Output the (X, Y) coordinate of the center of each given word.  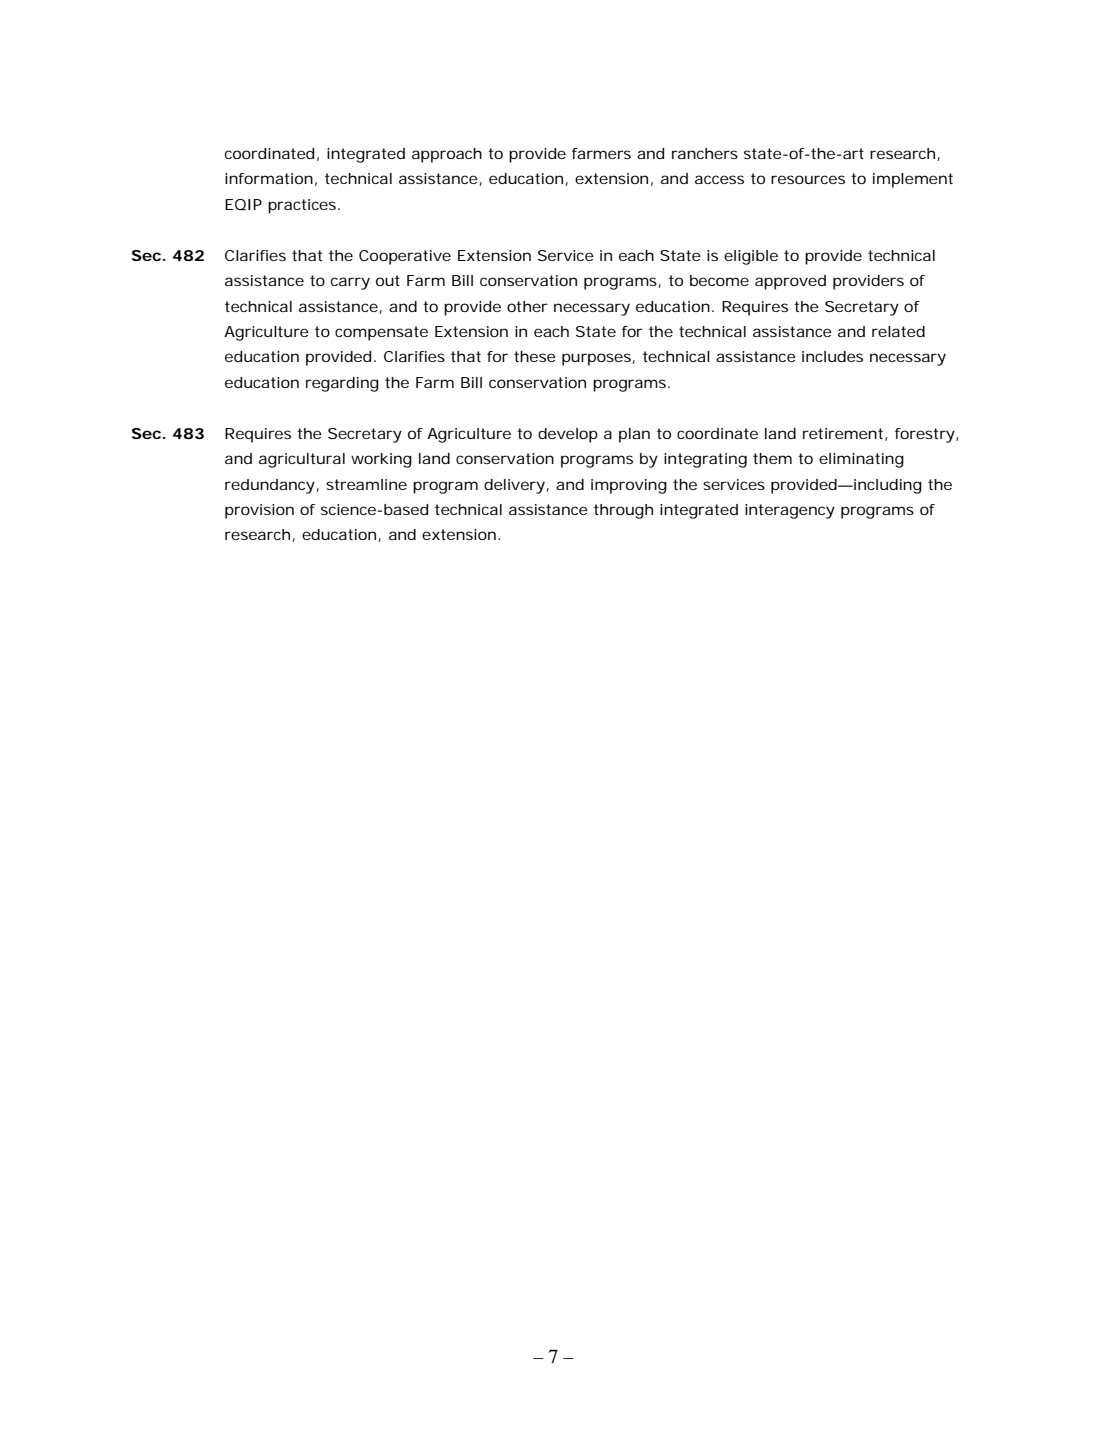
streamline (366, 484)
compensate (381, 333)
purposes (597, 359)
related (898, 331)
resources (808, 179)
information (269, 178)
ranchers (705, 153)
